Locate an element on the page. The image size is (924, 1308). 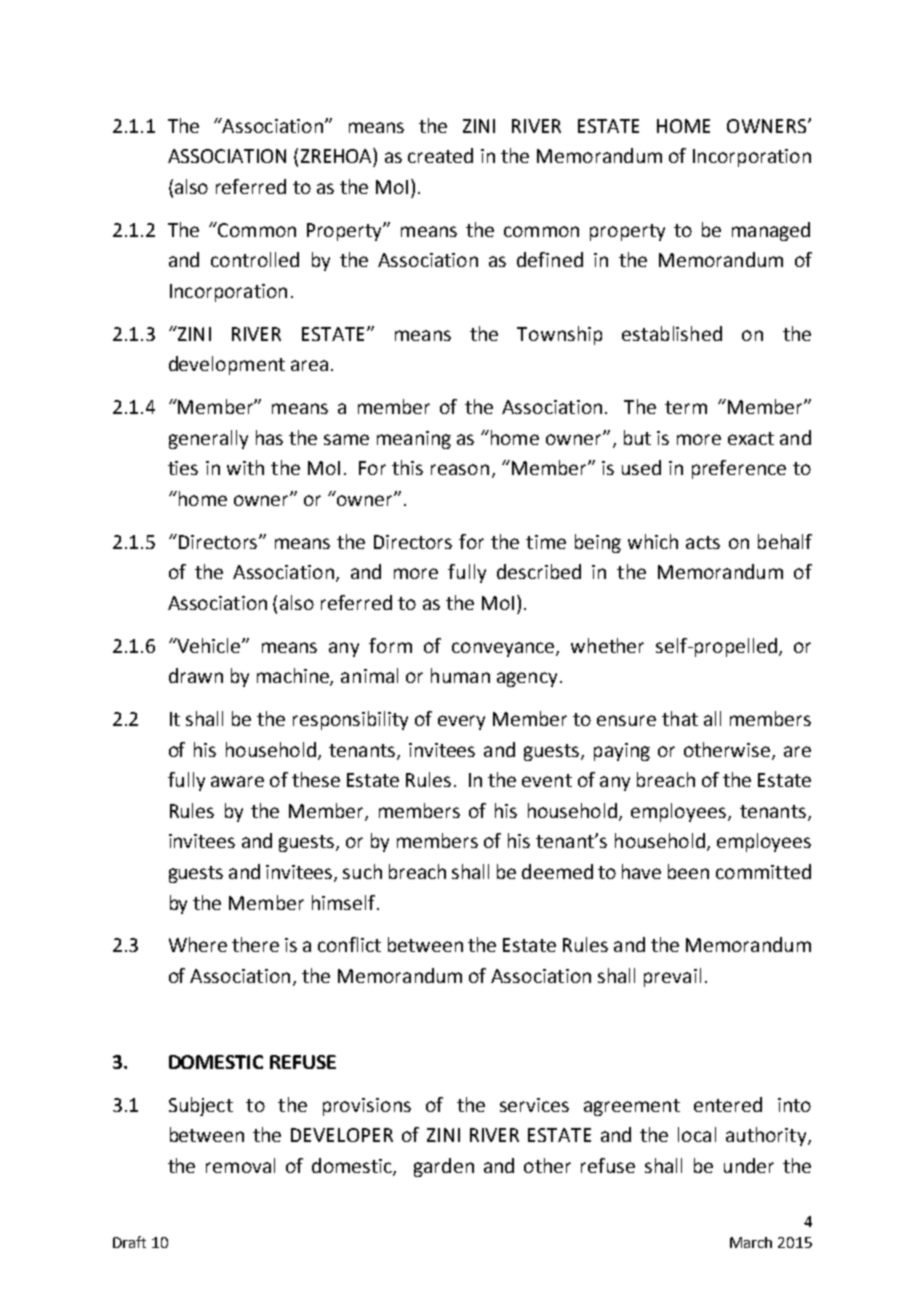
removal is located at coordinates (240, 1165).
